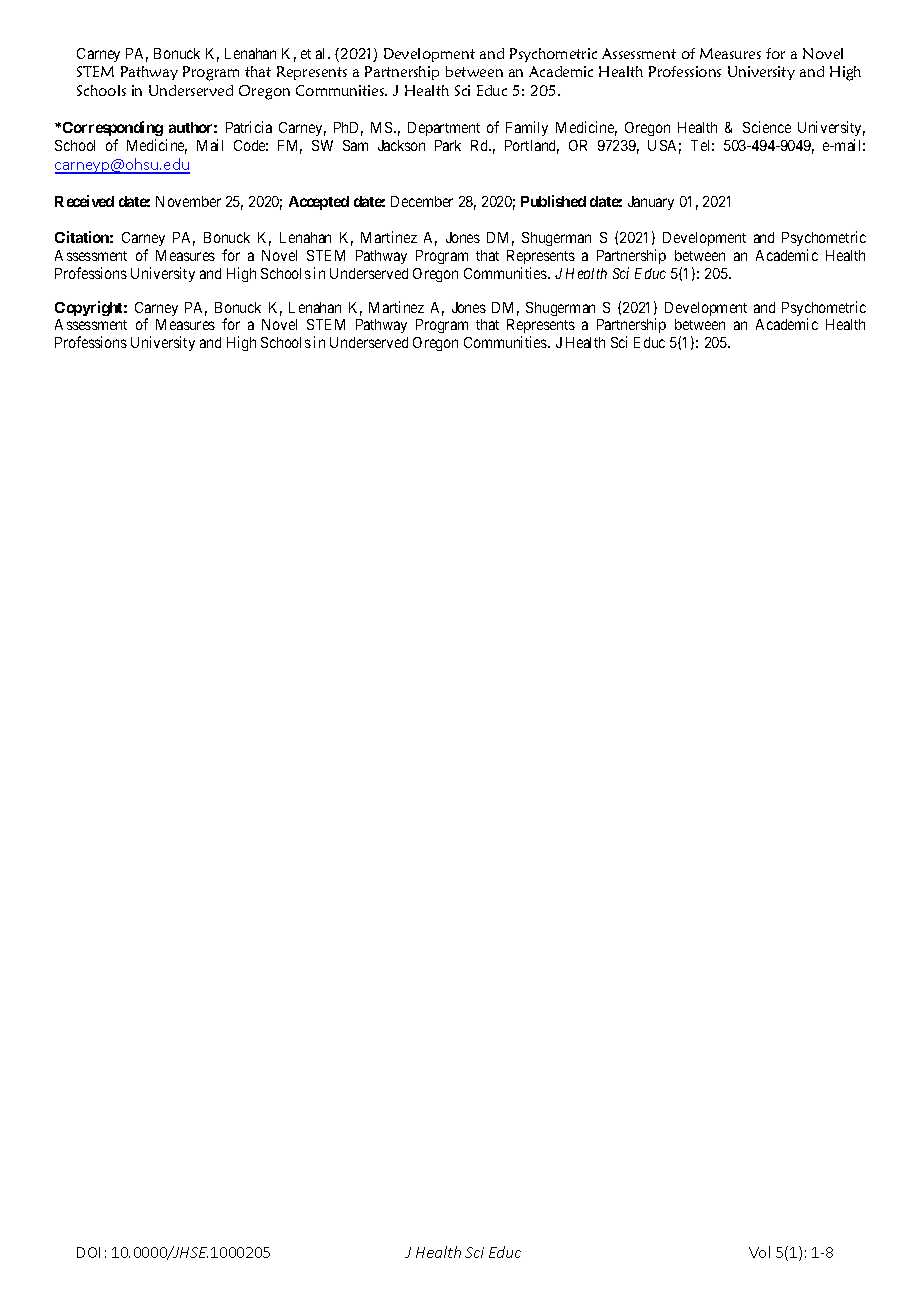 The height and width of the screenshot is (1308, 924). Describe the element at coordinates (553, 201) in the screenshot. I see `Published` at that location.
